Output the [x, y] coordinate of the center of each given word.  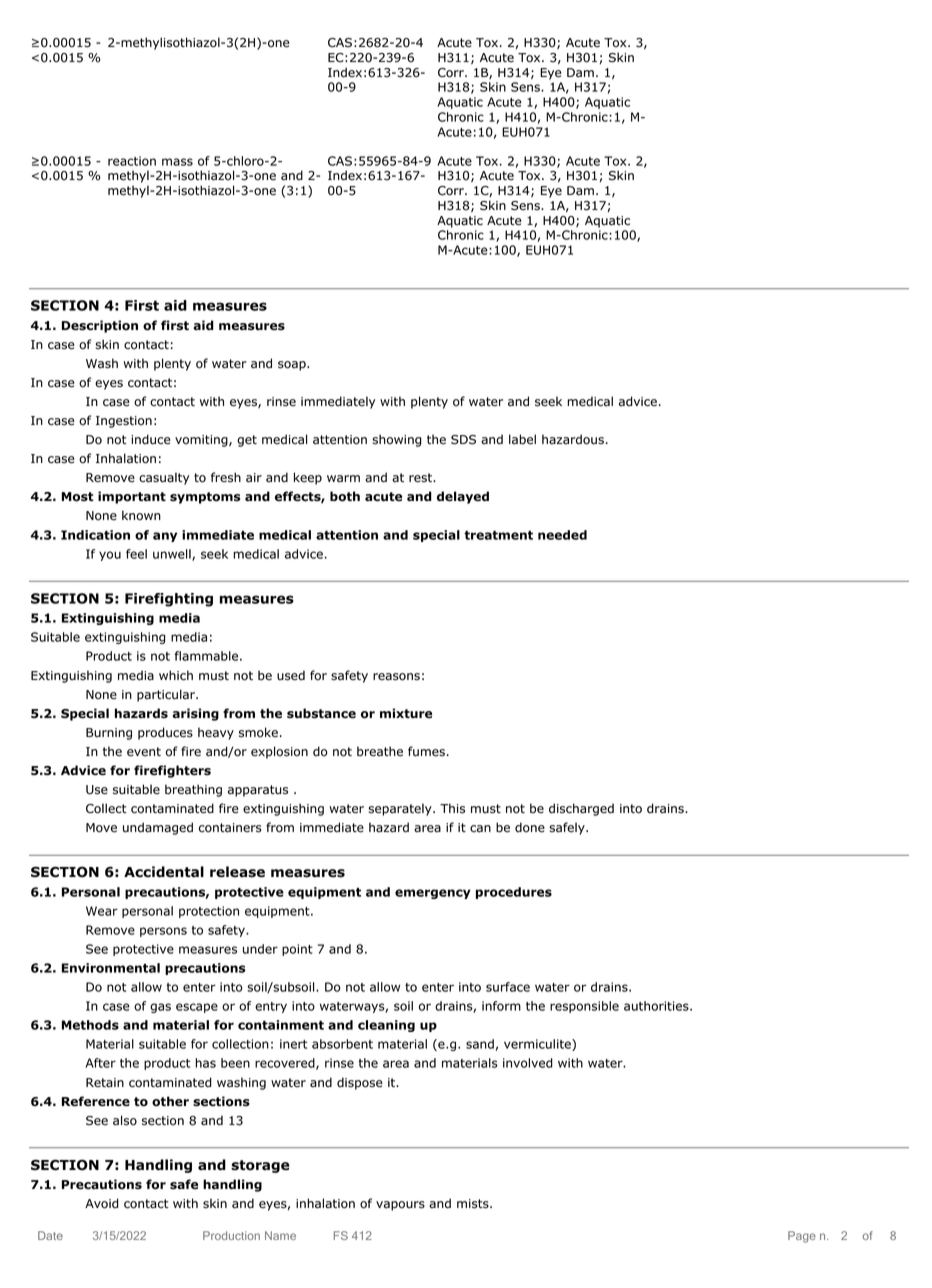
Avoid [102, 1203]
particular [167, 695]
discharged [581, 809]
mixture [406, 713]
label [522, 439]
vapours [400, 1206]
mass [177, 162]
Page [802, 1237]
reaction [132, 161]
